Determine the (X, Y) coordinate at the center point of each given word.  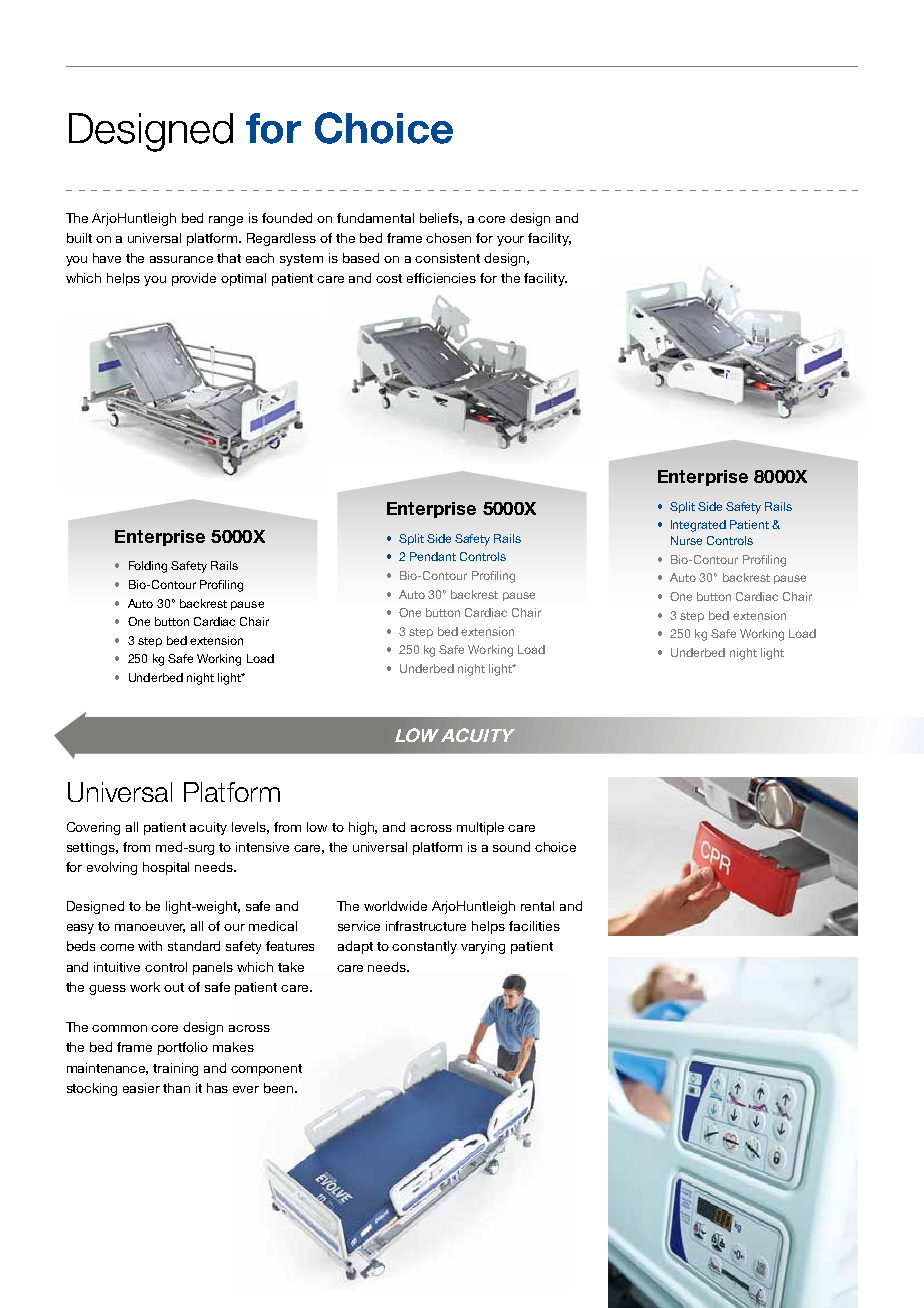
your (510, 241)
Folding (148, 567)
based (361, 258)
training (175, 1069)
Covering (93, 828)
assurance (181, 259)
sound (511, 847)
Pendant (433, 556)
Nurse (686, 540)
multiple (480, 828)
